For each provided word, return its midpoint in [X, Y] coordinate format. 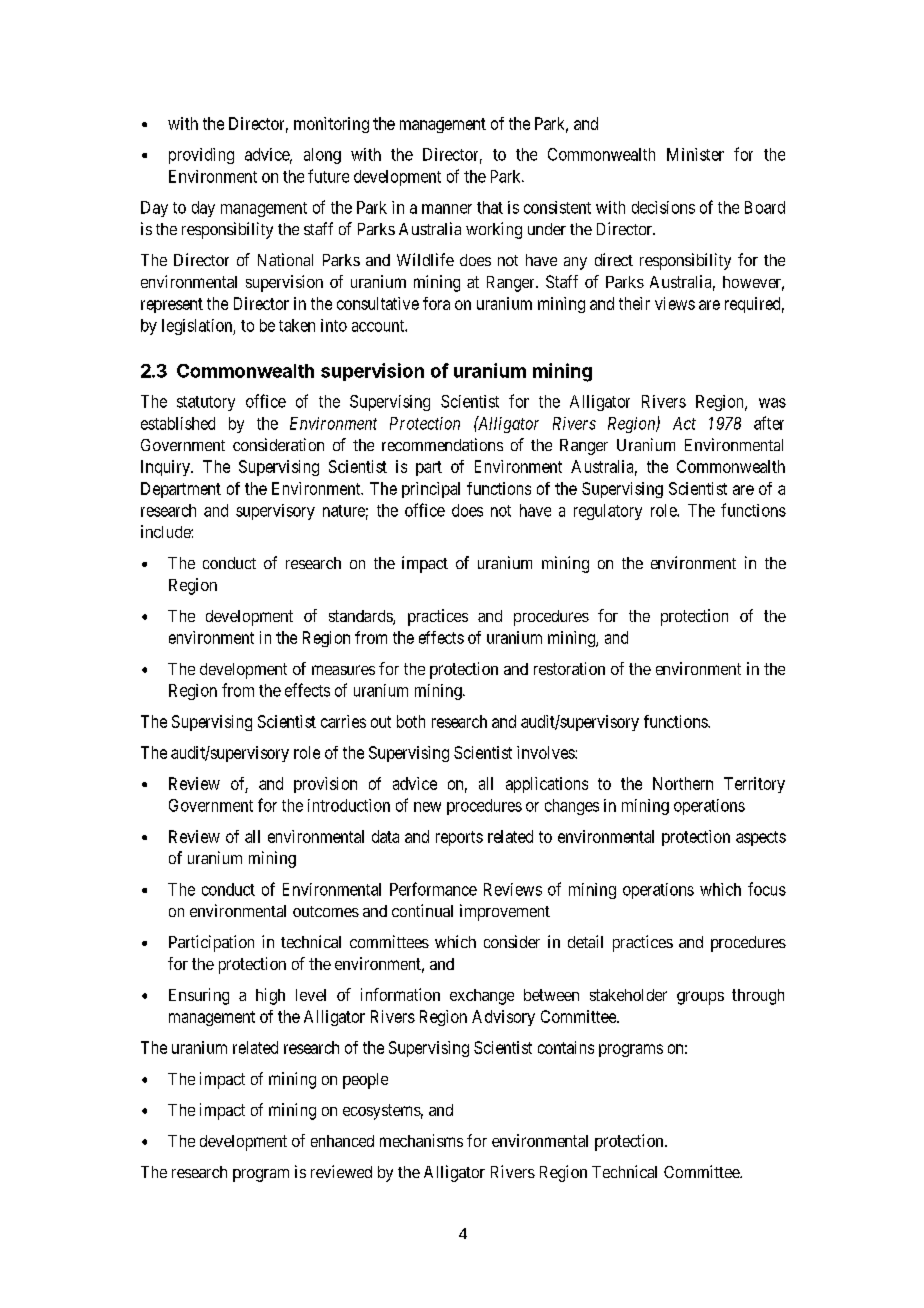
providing [201, 156]
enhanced [342, 1141]
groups [700, 998]
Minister [695, 154]
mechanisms [421, 1140]
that [490, 207]
